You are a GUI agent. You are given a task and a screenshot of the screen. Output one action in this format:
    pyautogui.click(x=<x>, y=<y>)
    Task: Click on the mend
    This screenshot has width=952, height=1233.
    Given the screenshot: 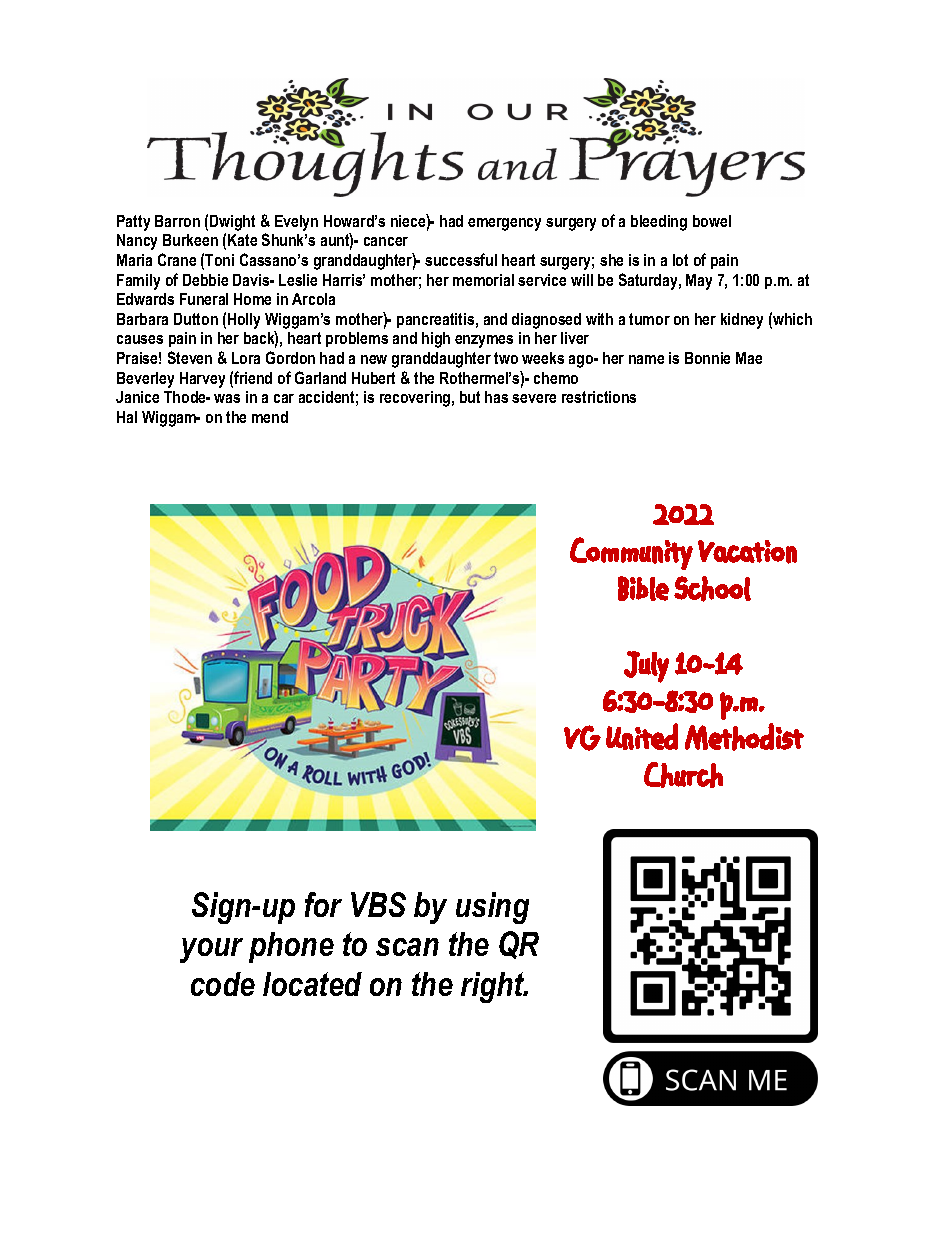 What is the action you would take?
    pyautogui.click(x=270, y=417)
